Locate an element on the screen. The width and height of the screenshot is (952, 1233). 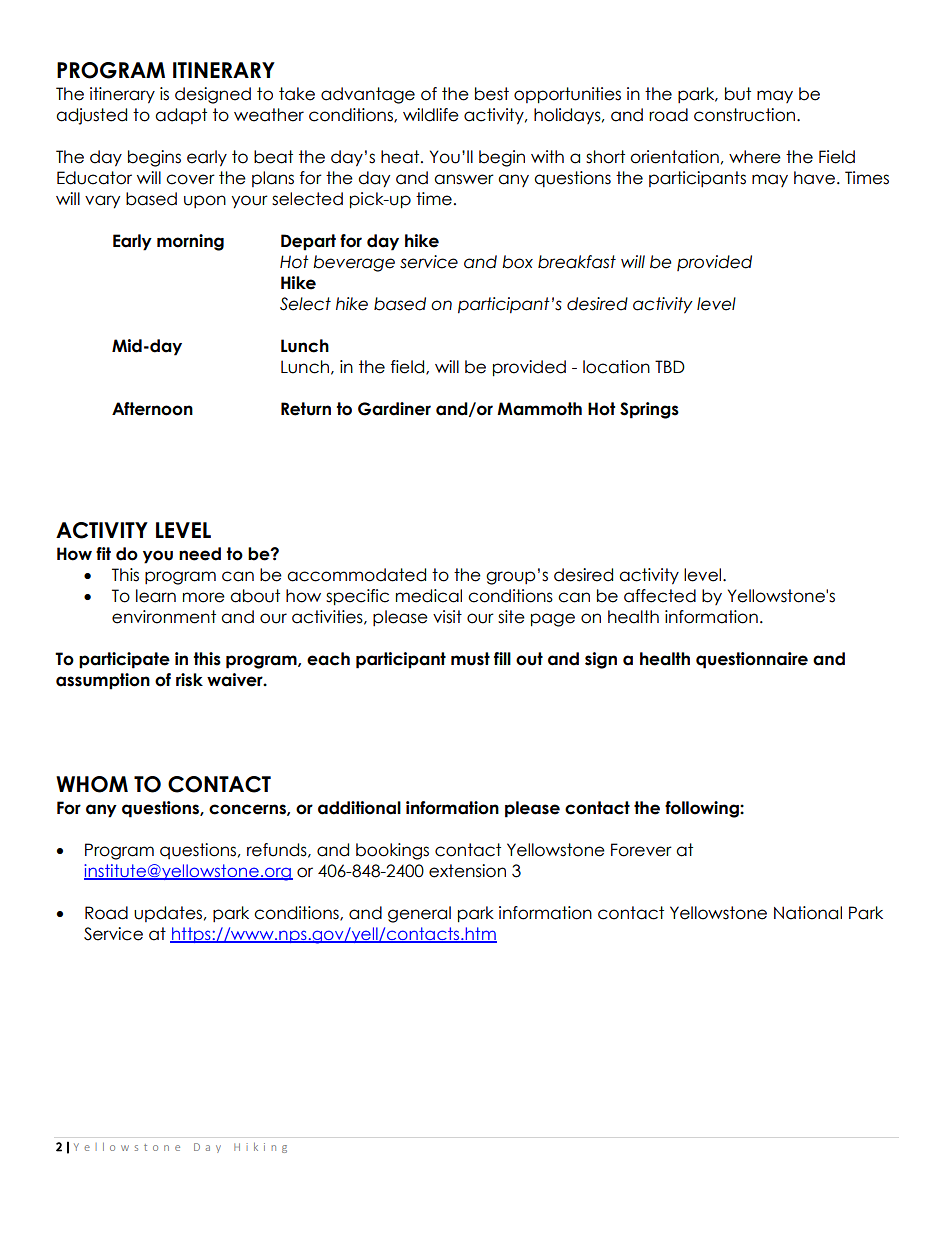
WHOM is located at coordinates (92, 784).
